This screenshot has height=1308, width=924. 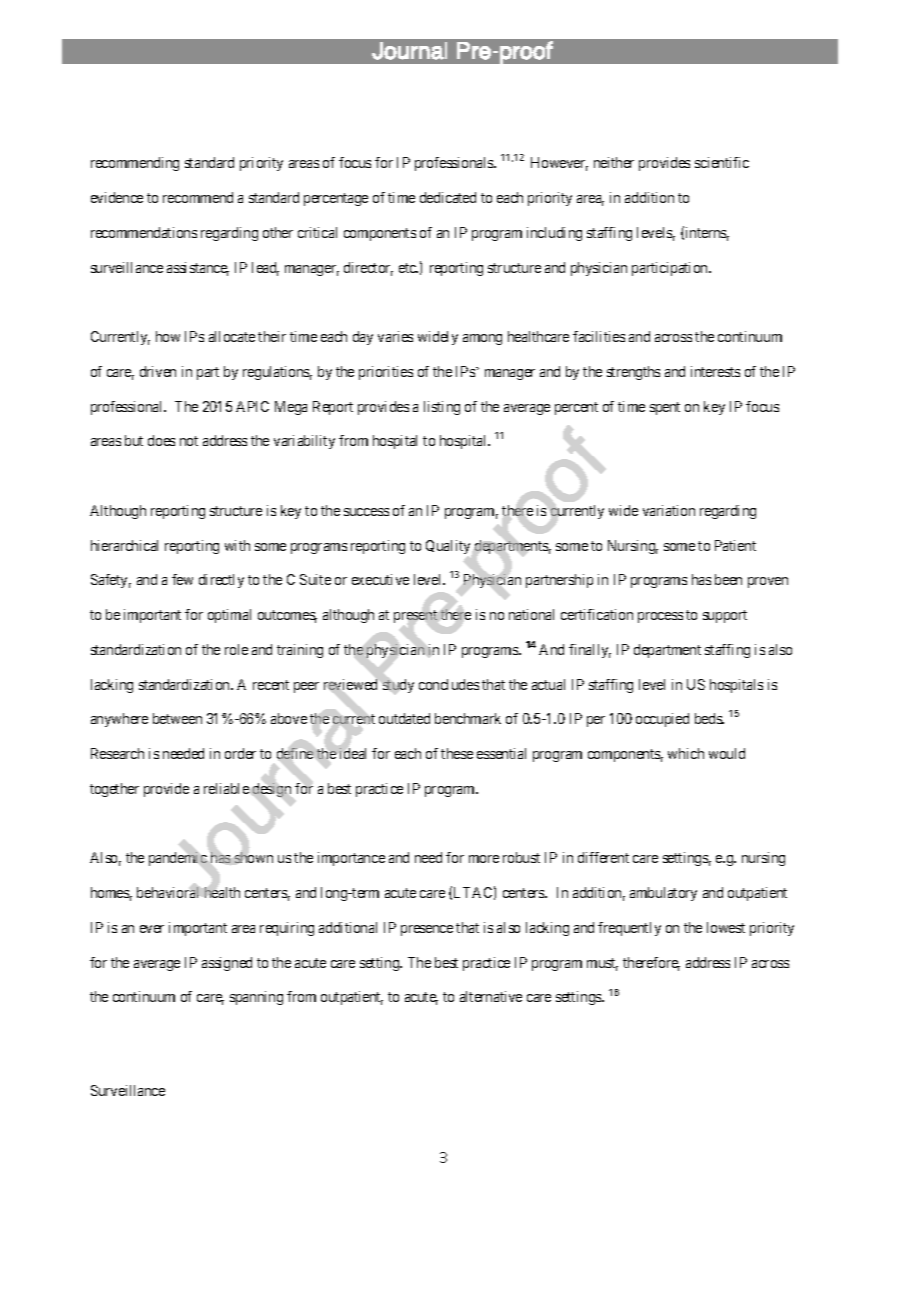 I want to click on few, so click(x=182, y=579).
